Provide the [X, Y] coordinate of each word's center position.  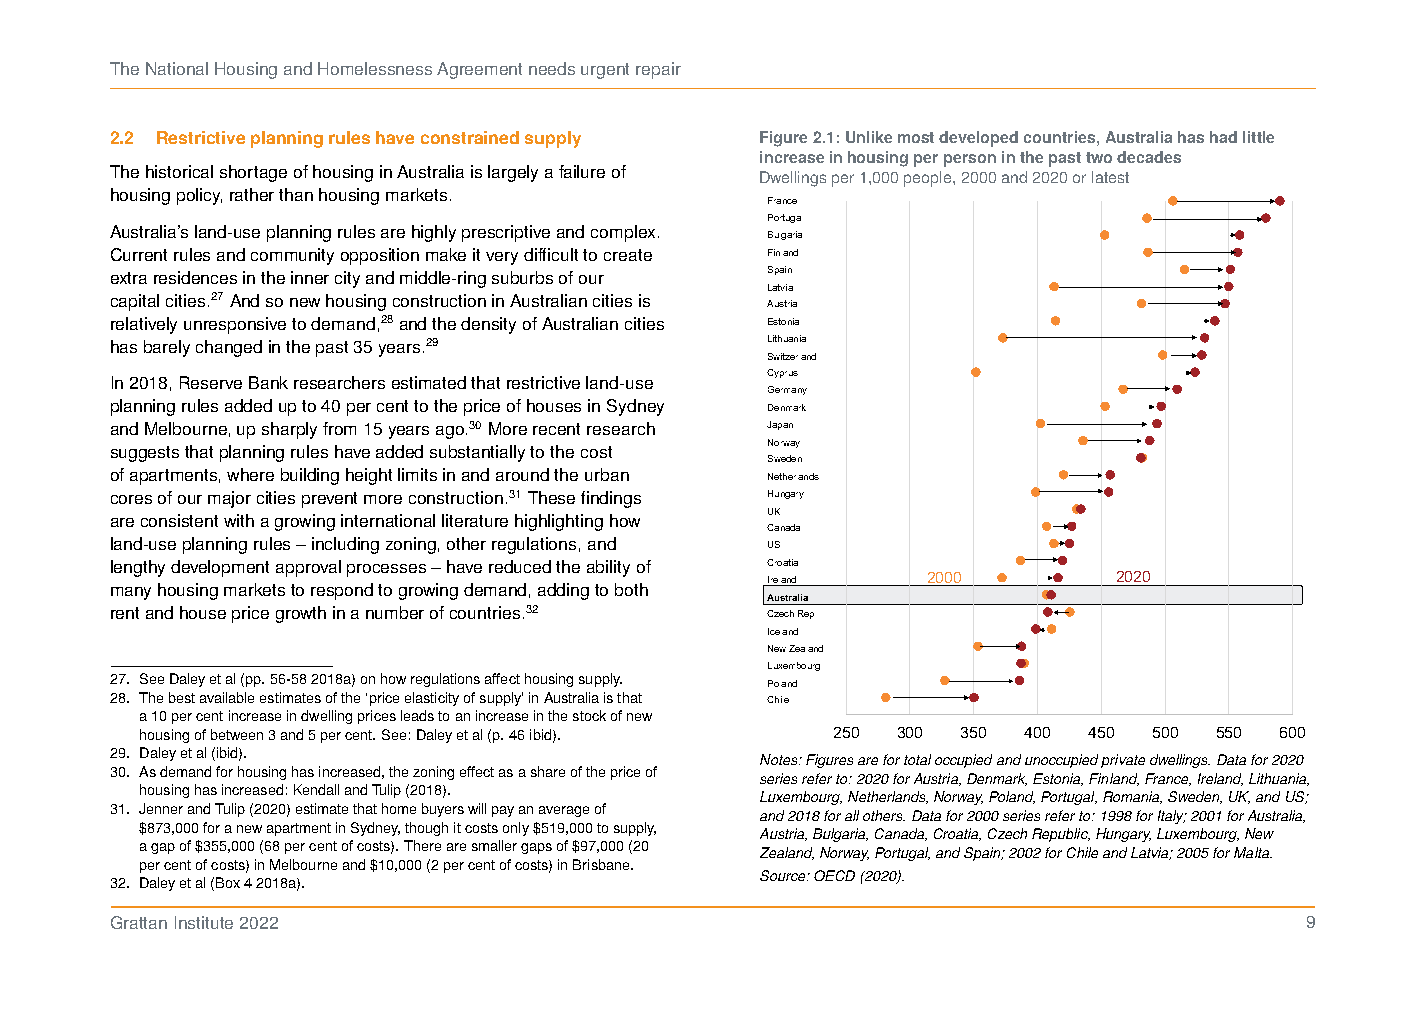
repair [658, 70]
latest [1110, 177]
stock [589, 715]
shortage [253, 173]
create [628, 255]
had [1223, 137]
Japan [780, 425]
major [229, 499]
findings [611, 499]
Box [228, 882]
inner [310, 277]
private [1123, 761]
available [227, 697]
